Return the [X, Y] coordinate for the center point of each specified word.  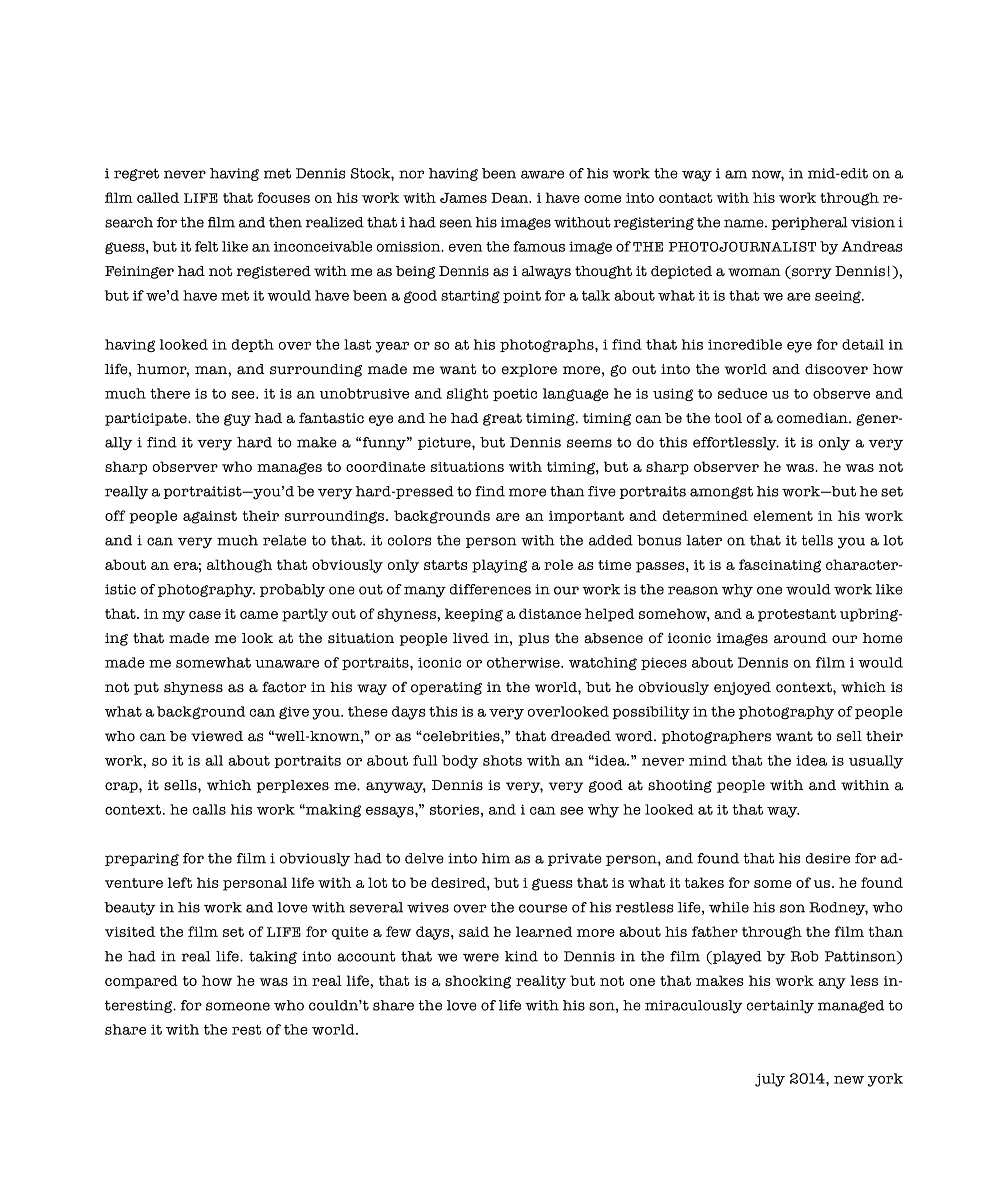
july [770, 1080]
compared [141, 982]
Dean [511, 197]
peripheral [809, 223]
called [158, 197]
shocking [478, 982]
